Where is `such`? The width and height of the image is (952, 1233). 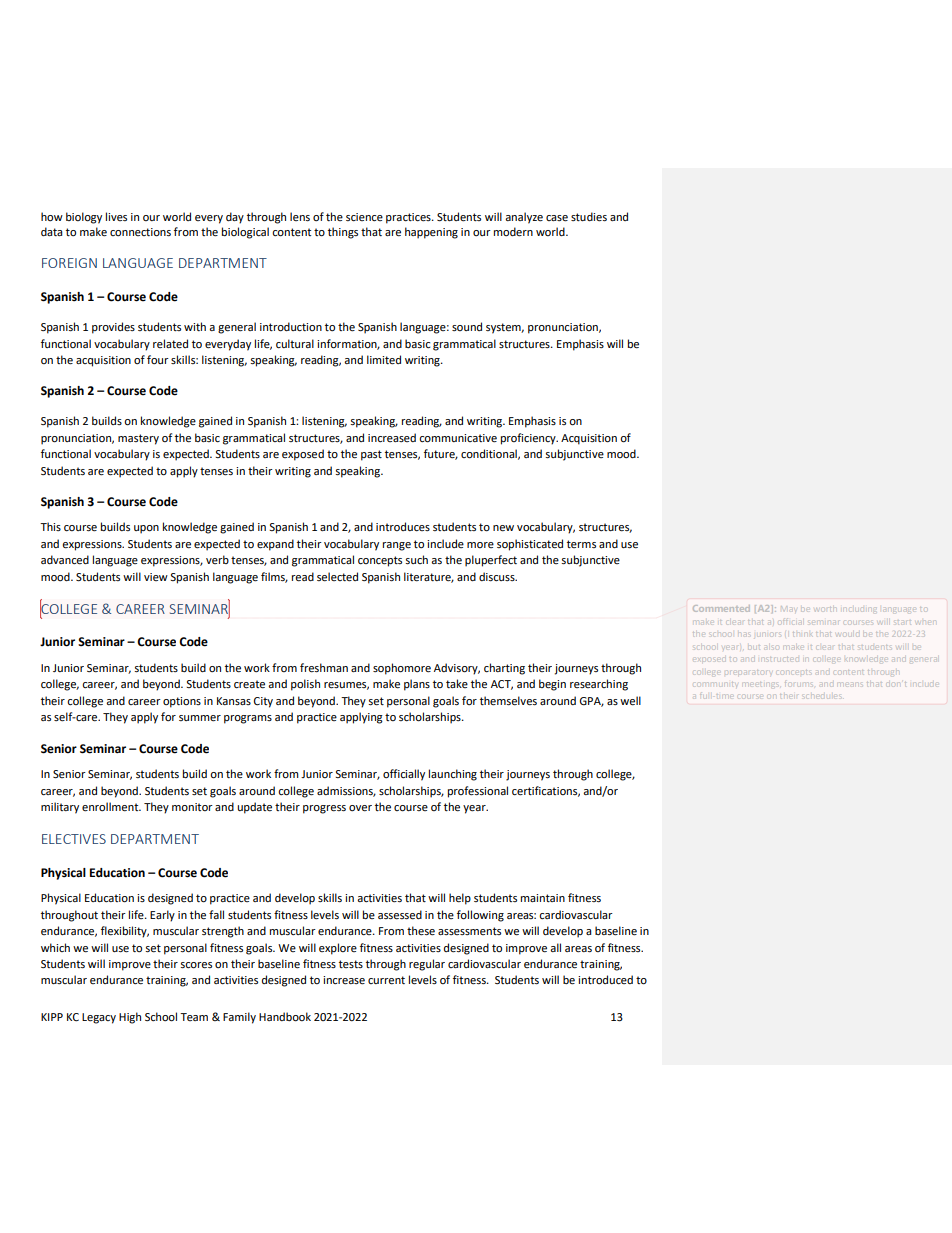
such is located at coordinates (416, 560).
